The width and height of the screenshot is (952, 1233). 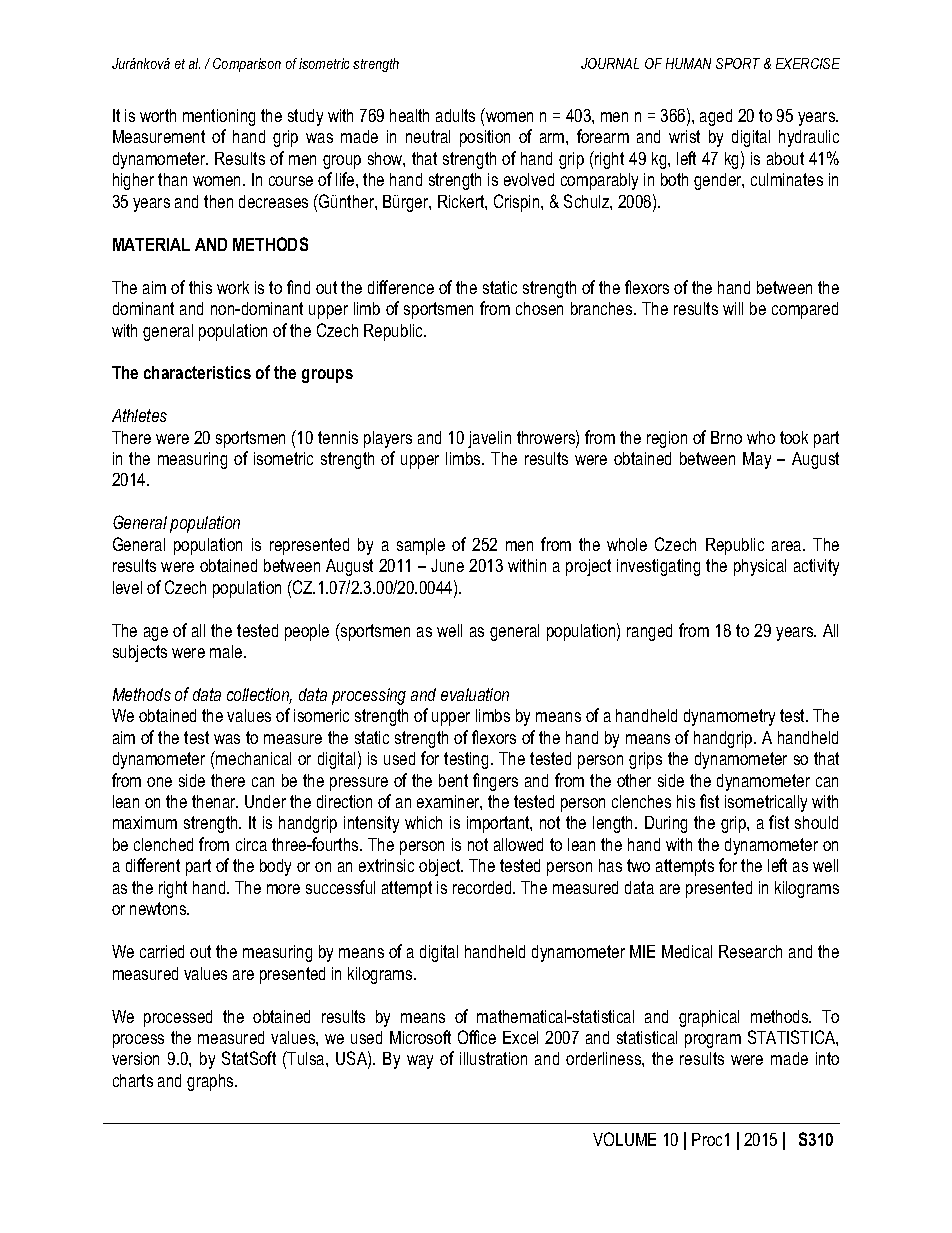 What do you see at coordinates (227, 651) in the screenshot?
I see `male` at bounding box center [227, 651].
